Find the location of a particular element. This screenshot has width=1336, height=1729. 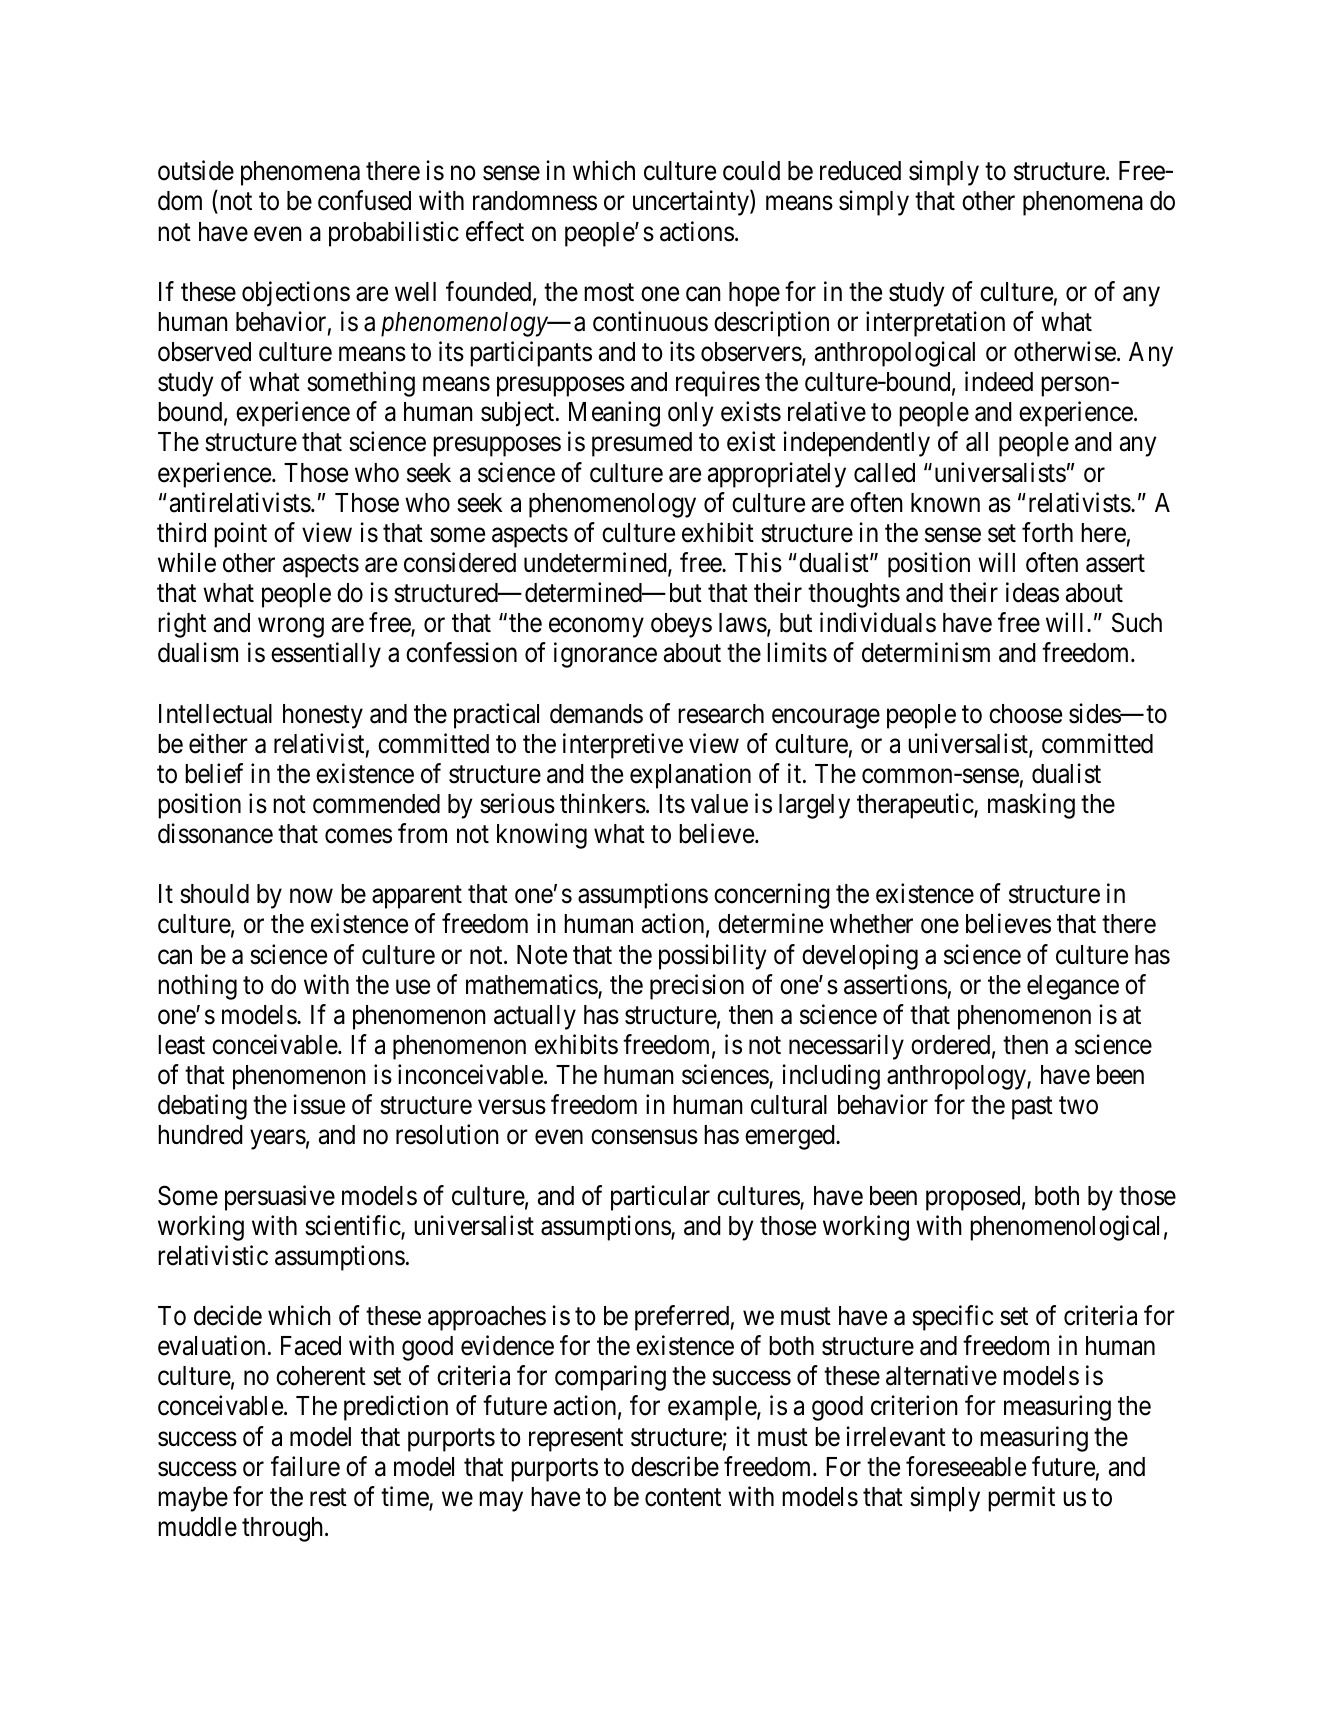

failure is located at coordinates (305, 1466).
